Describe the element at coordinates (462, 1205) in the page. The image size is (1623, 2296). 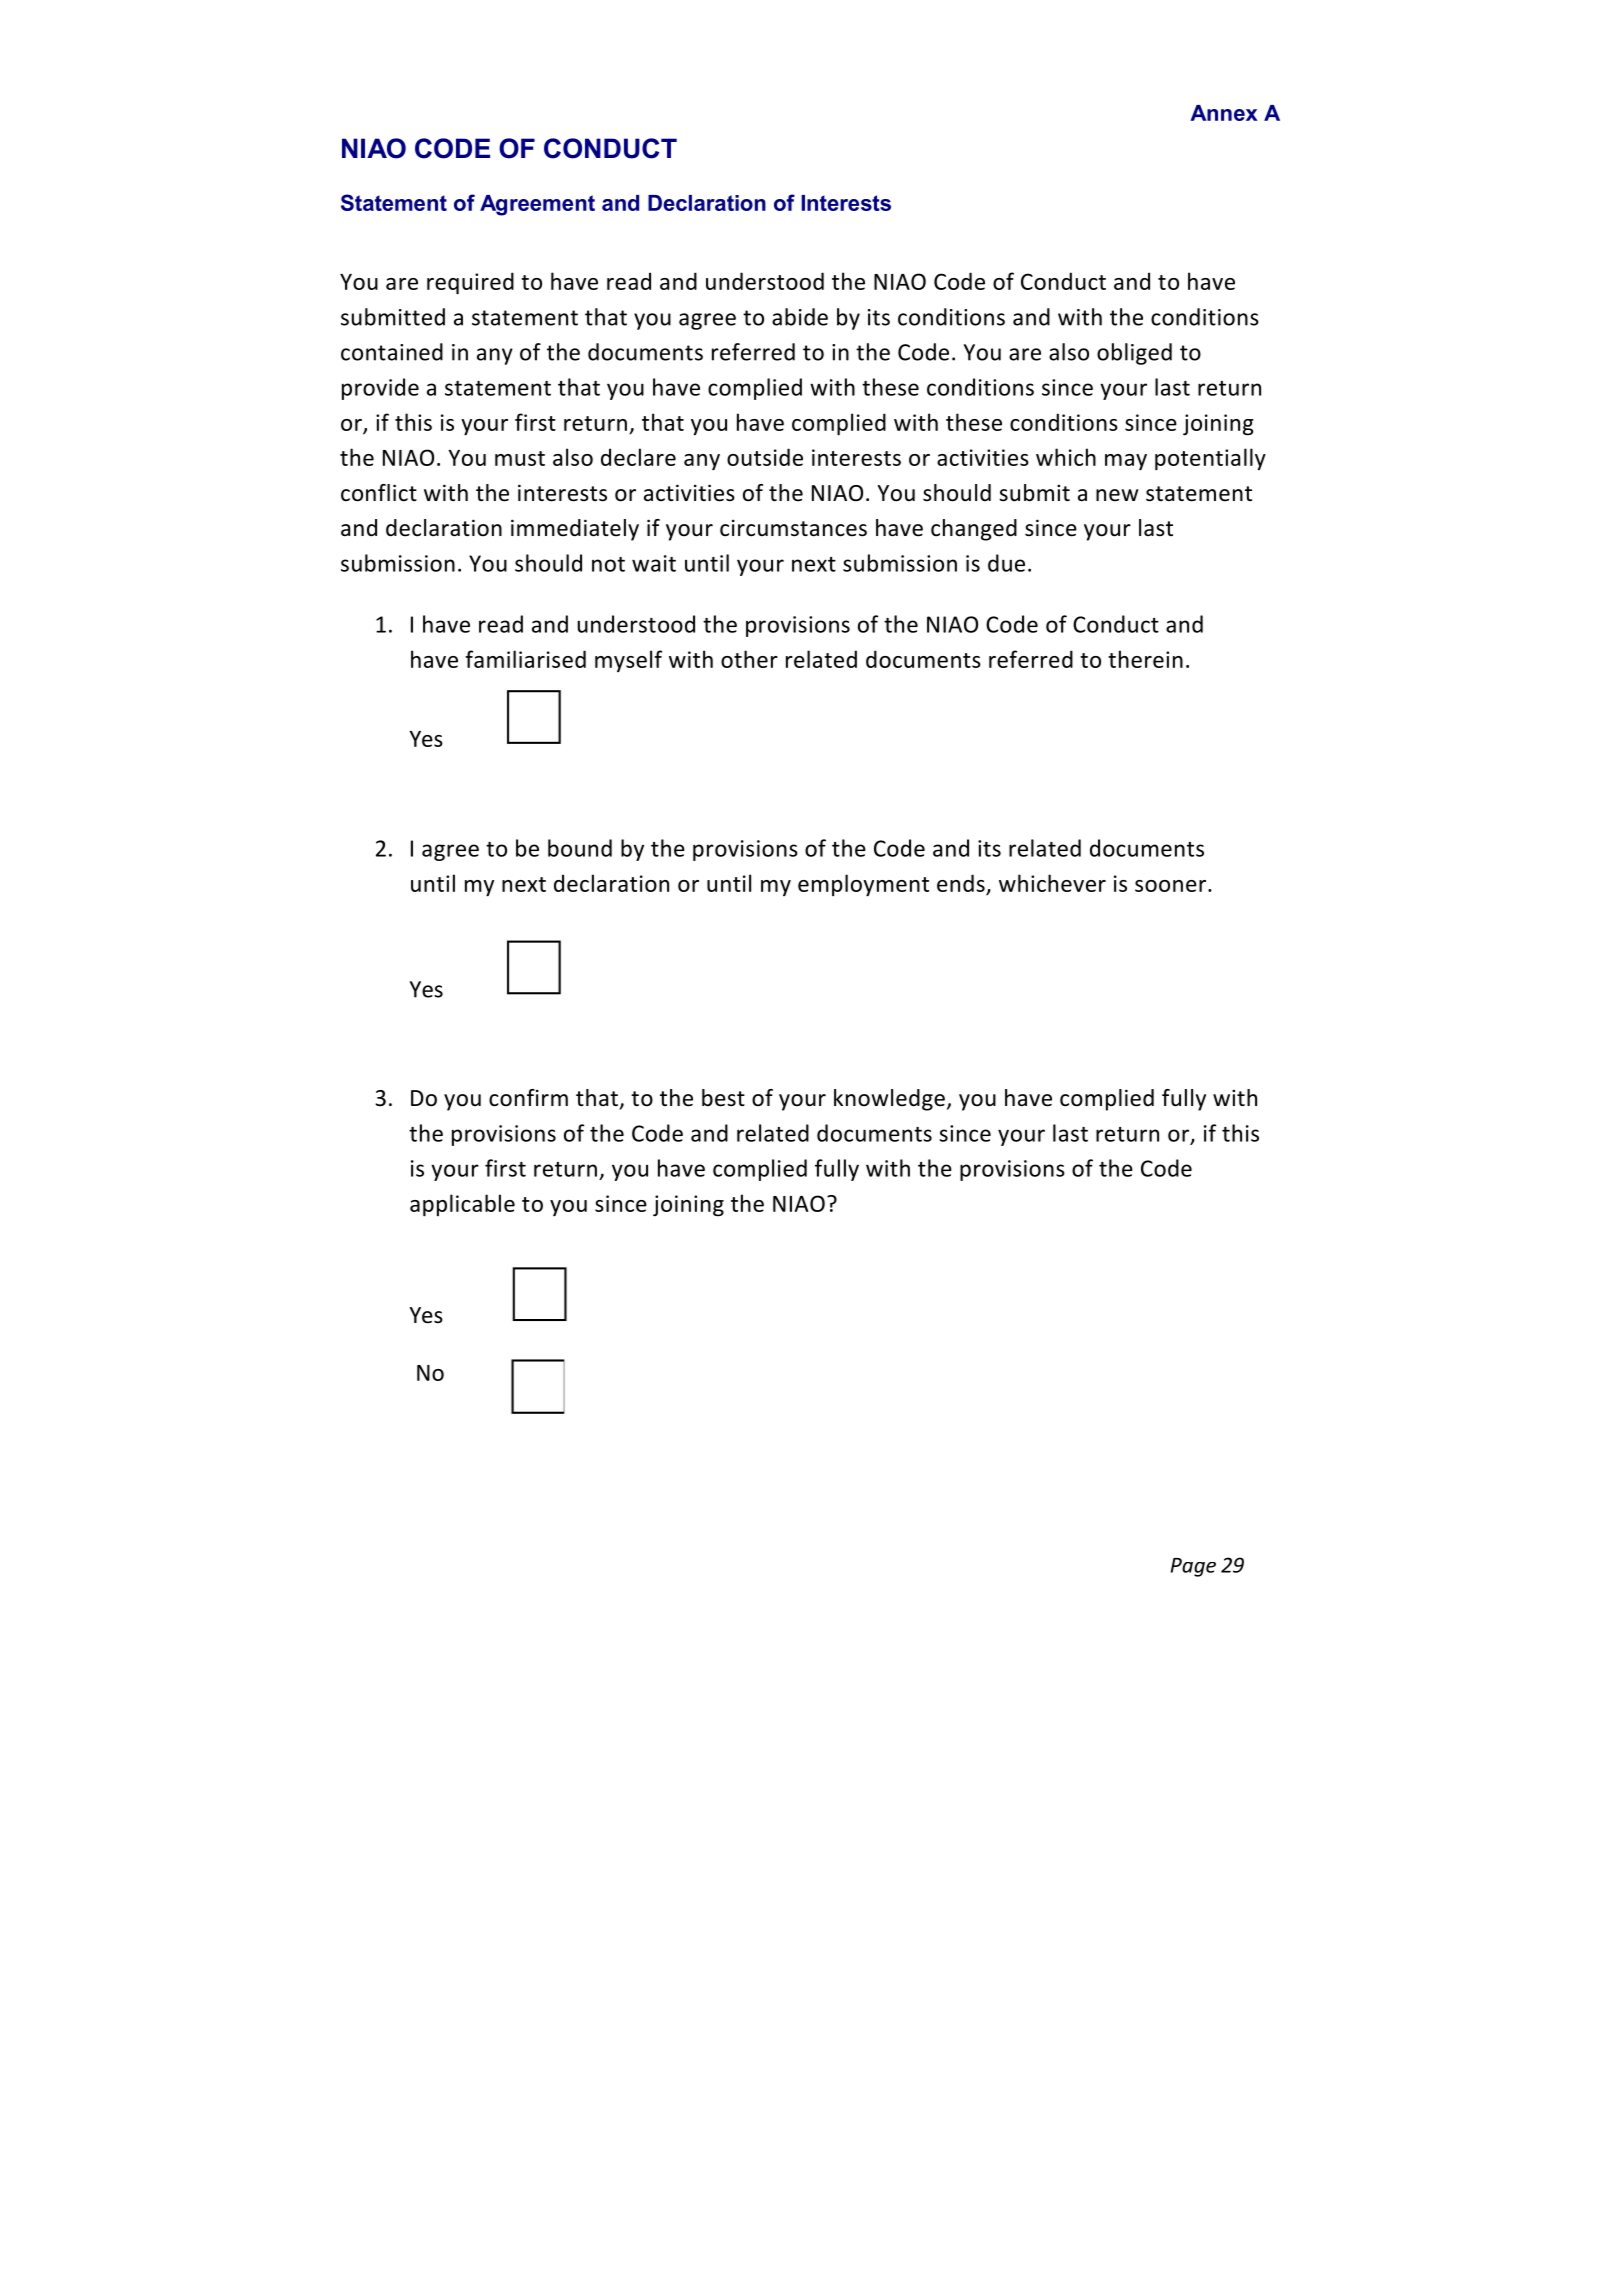
I see `applicable` at that location.
